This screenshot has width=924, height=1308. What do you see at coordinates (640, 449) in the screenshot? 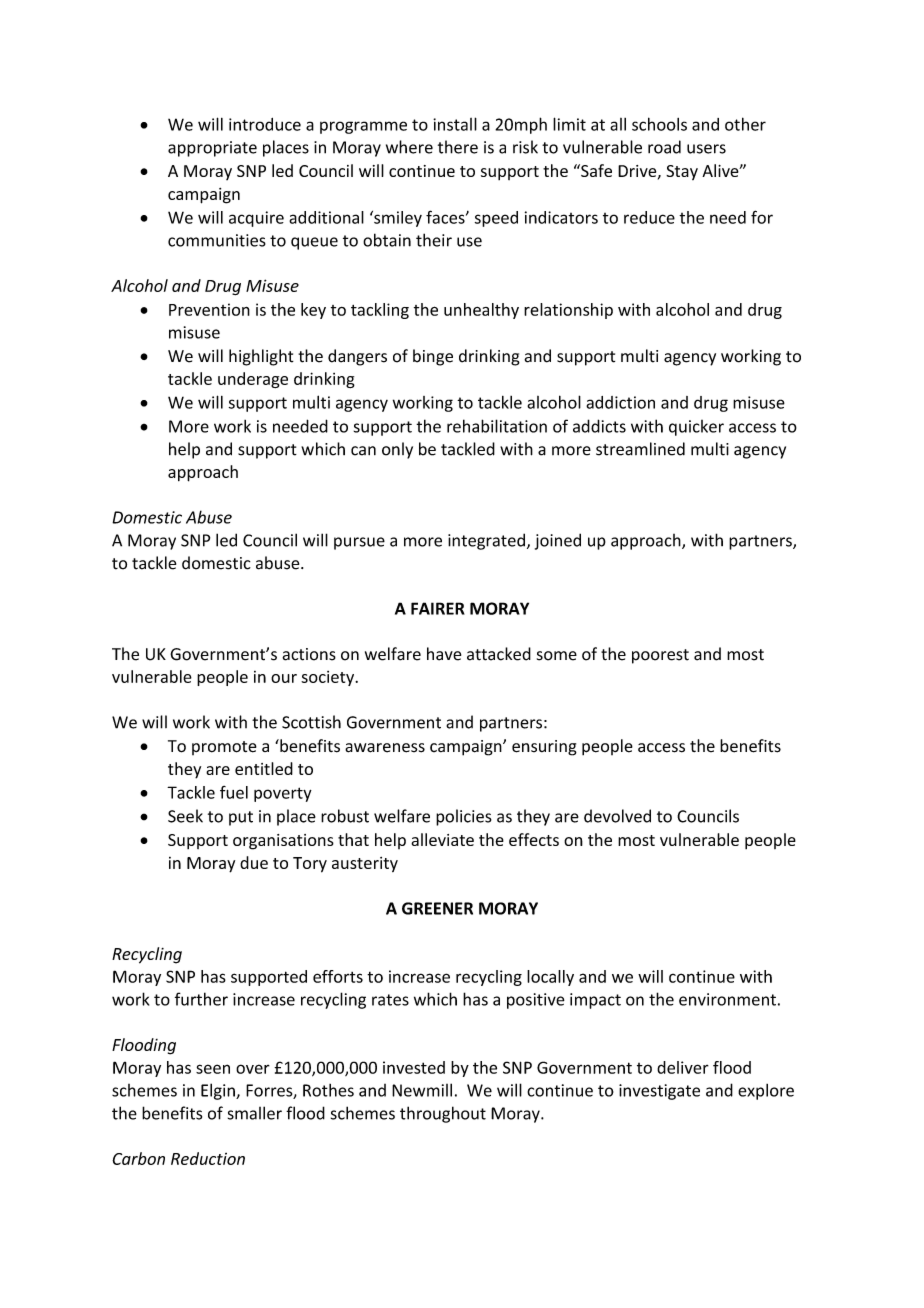
I see `streamlined` at bounding box center [640, 449].
